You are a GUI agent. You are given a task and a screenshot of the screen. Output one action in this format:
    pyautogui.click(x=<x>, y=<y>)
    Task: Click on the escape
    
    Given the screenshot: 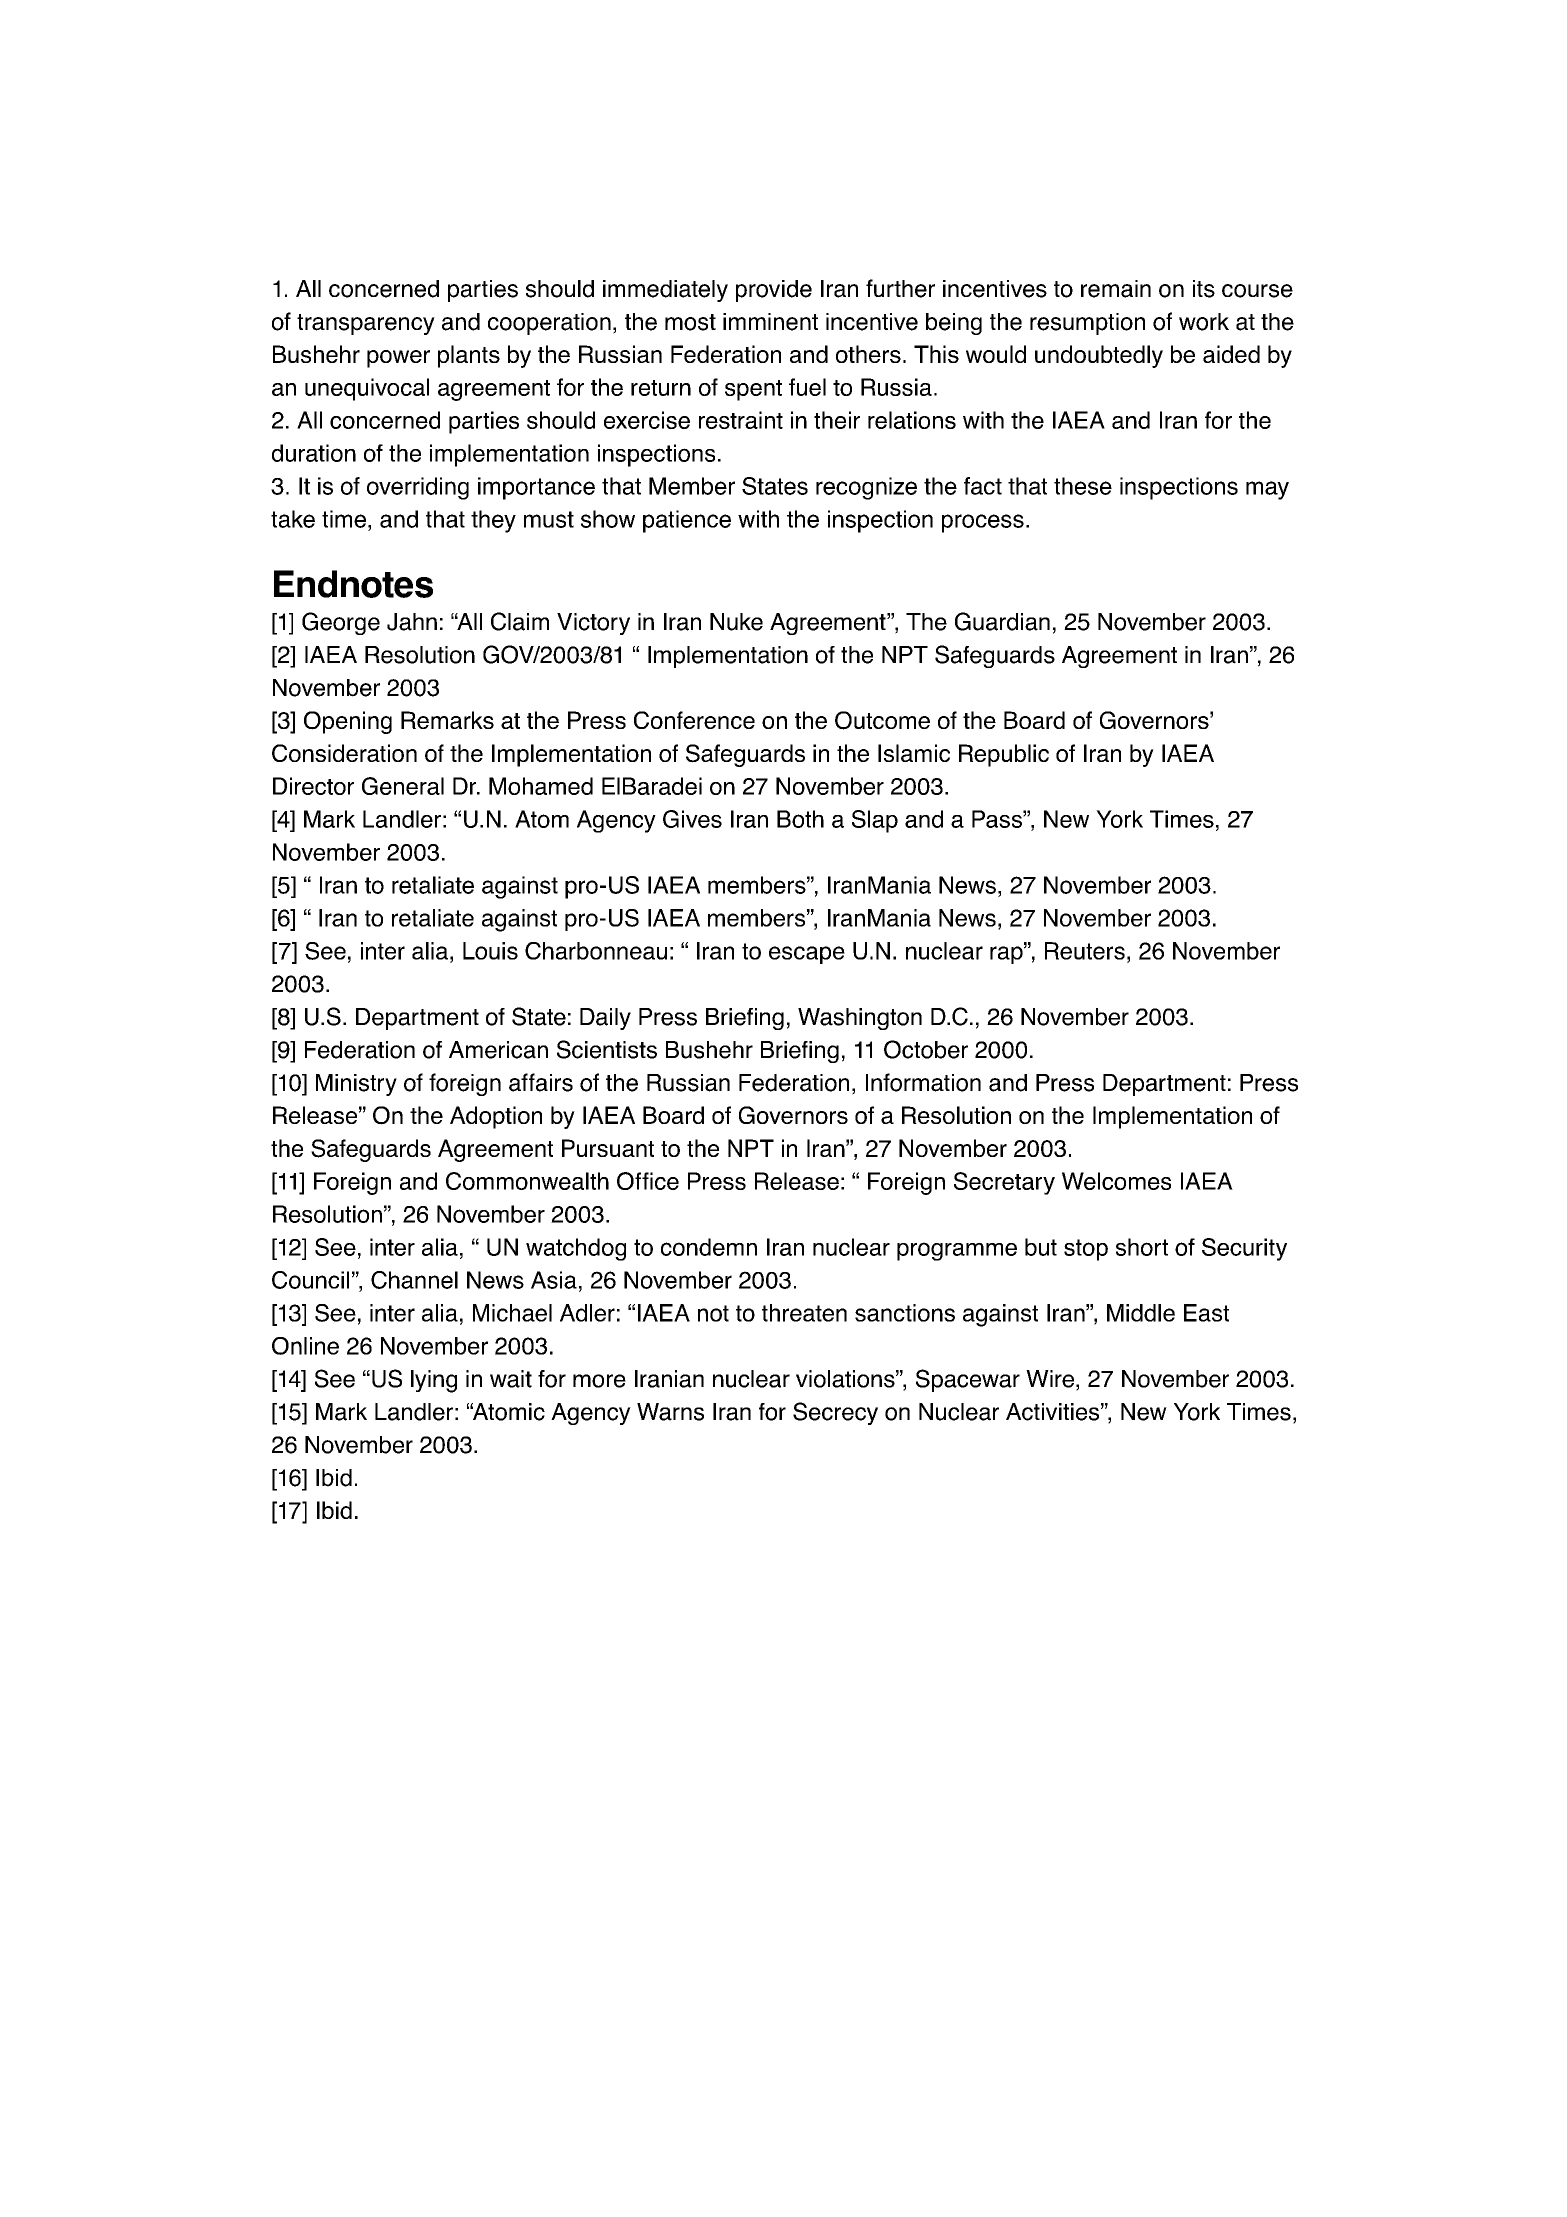 What is the action you would take?
    pyautogui.click(x=807, y=955)
